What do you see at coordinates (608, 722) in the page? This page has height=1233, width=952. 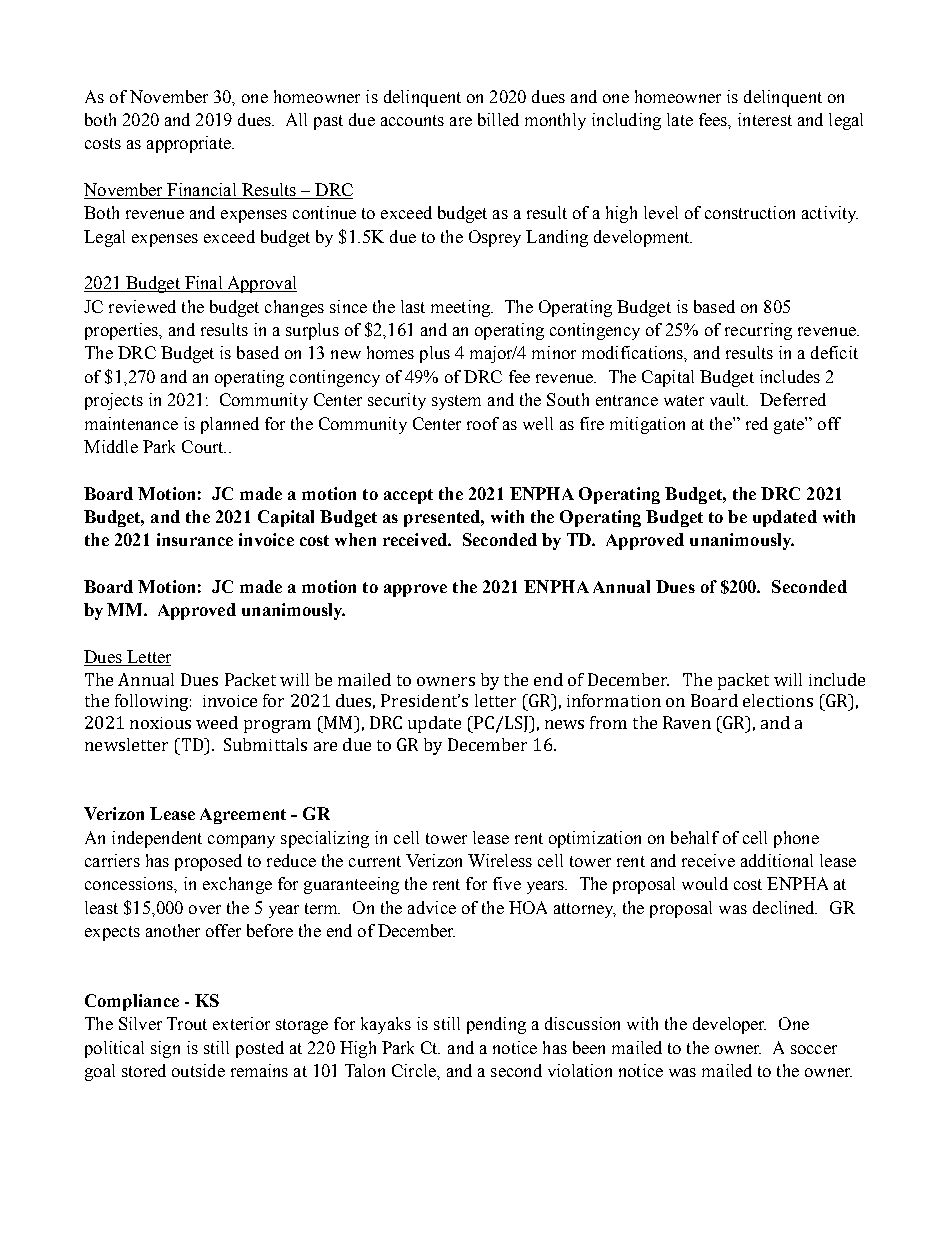 I see `from` at bounding box center [608, 722].
